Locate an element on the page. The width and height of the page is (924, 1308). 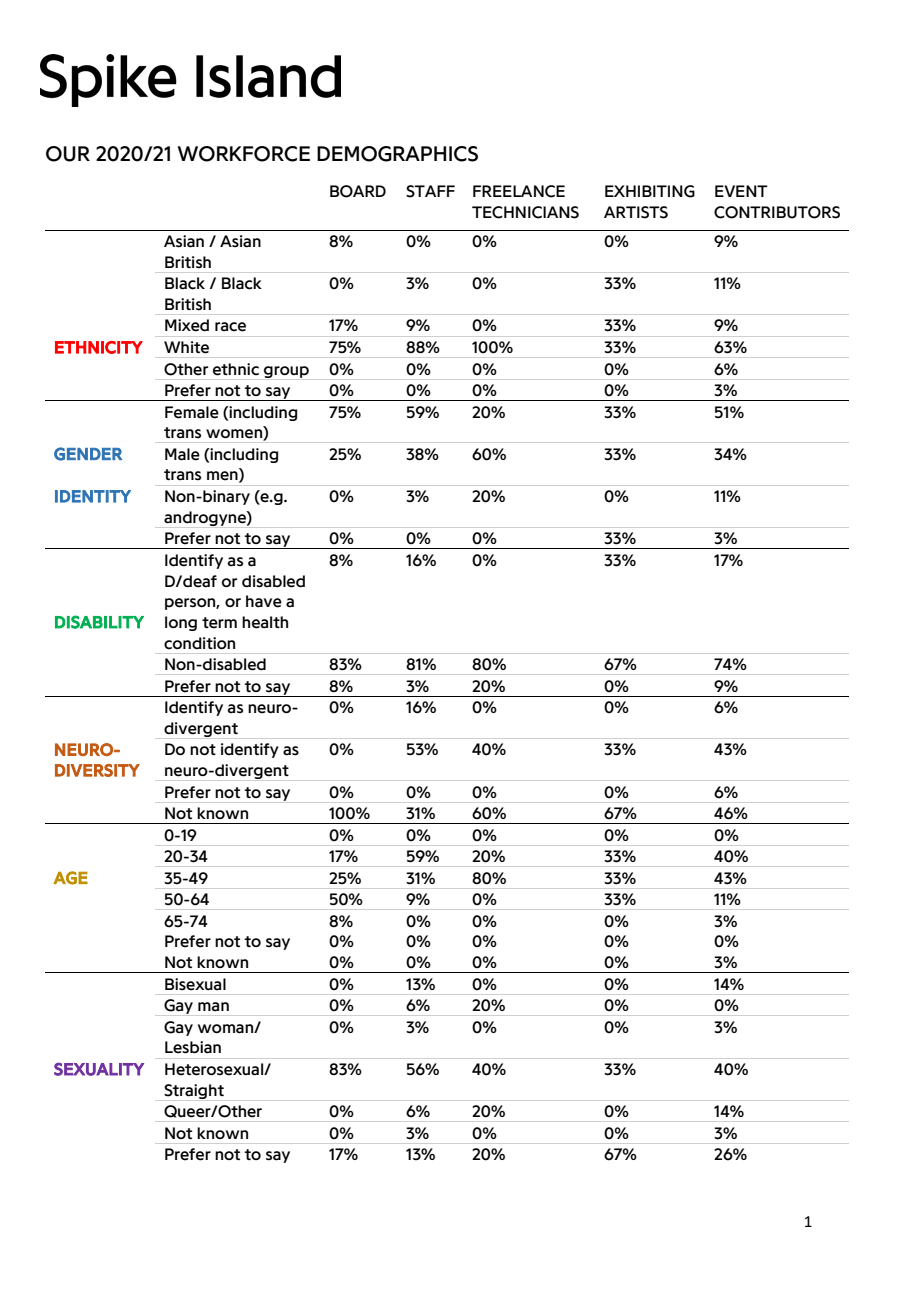
IDENTITY is located at coordinates (93, 496).
